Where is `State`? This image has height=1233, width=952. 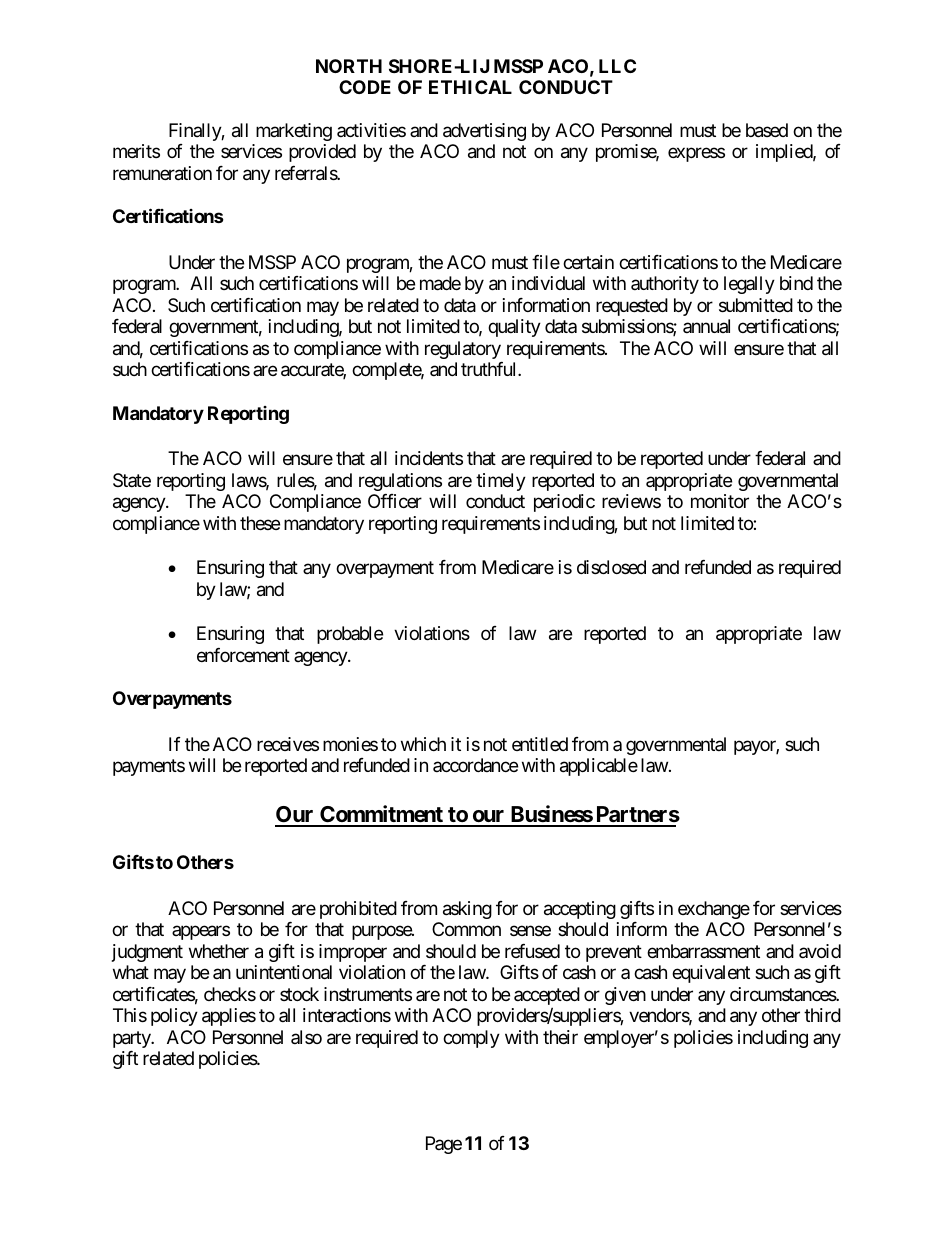
State is located at coordinates (132, 480).
